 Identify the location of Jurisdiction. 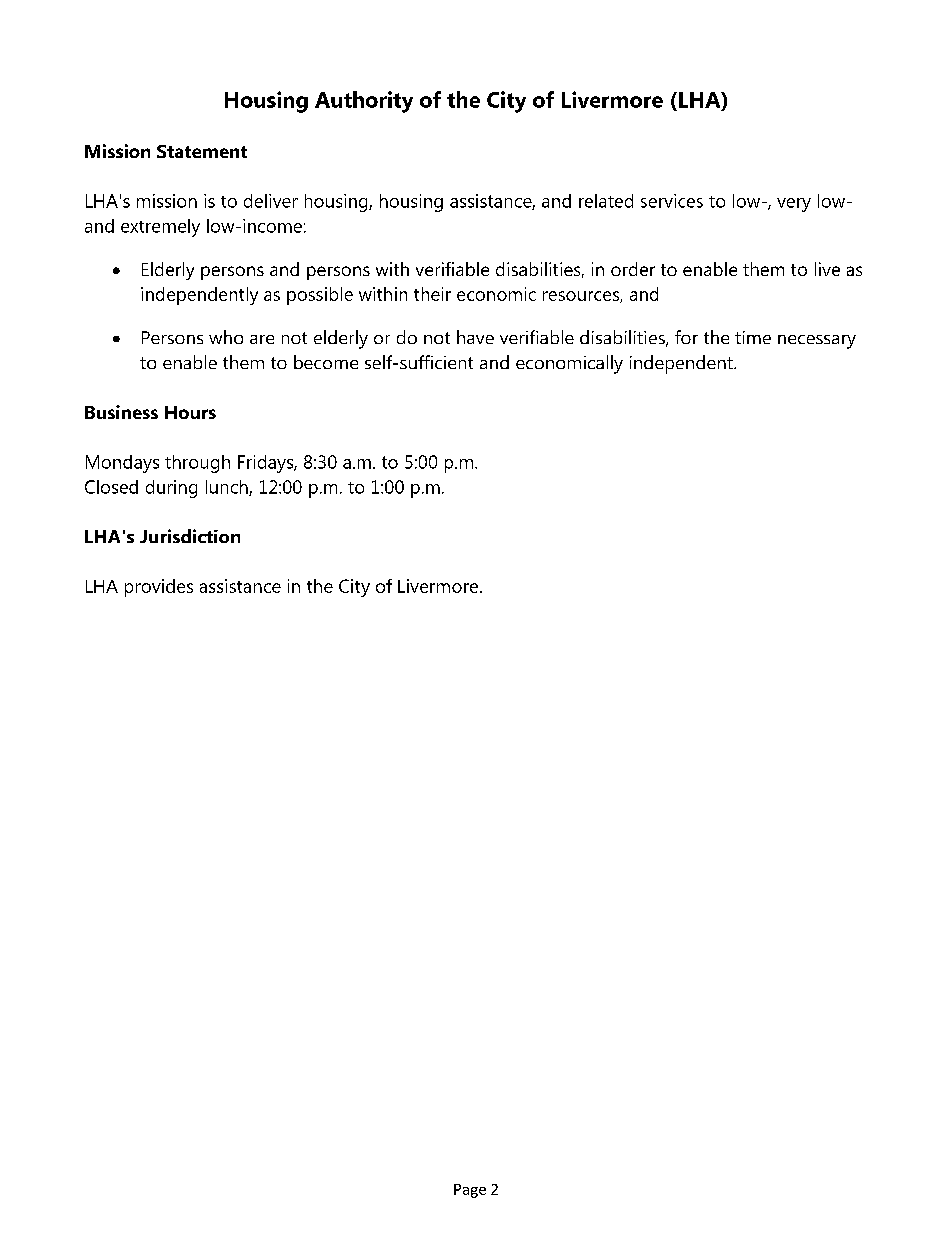
(190, 536).
